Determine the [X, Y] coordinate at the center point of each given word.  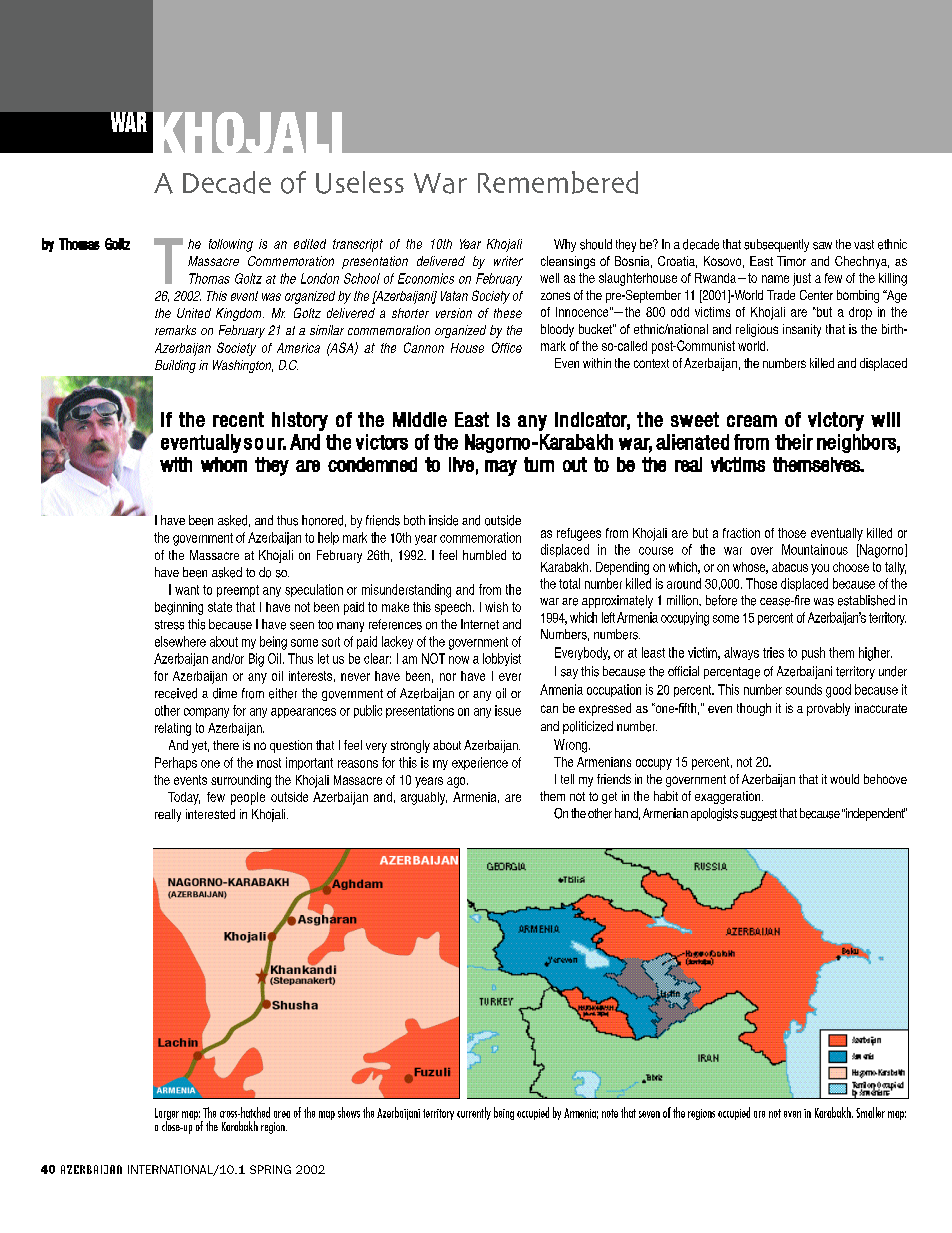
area [282, 1114]
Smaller [870, 1112]
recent [238, 419]
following [231, 245]
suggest [758, 815]
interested [210, 814]
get [609, 798]
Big [256, 660]
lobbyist [502, 659]
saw [822, 246]
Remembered [558, 182]
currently [474, 1113]
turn [539, 464]
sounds [804, 689]
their [794, 442]
